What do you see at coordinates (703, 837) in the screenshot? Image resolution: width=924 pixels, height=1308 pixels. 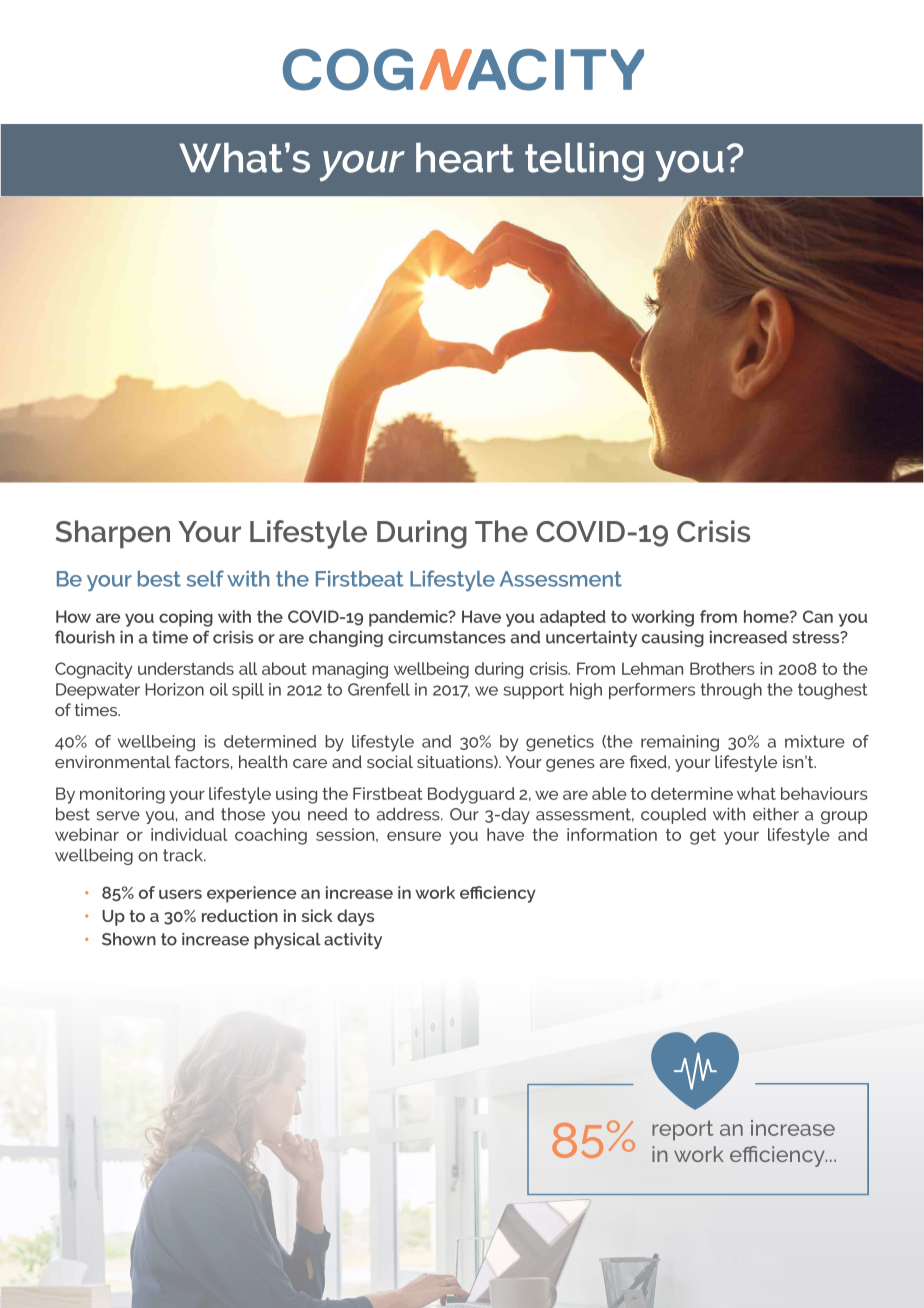 I see `get` at bounding box center [703, 837].
